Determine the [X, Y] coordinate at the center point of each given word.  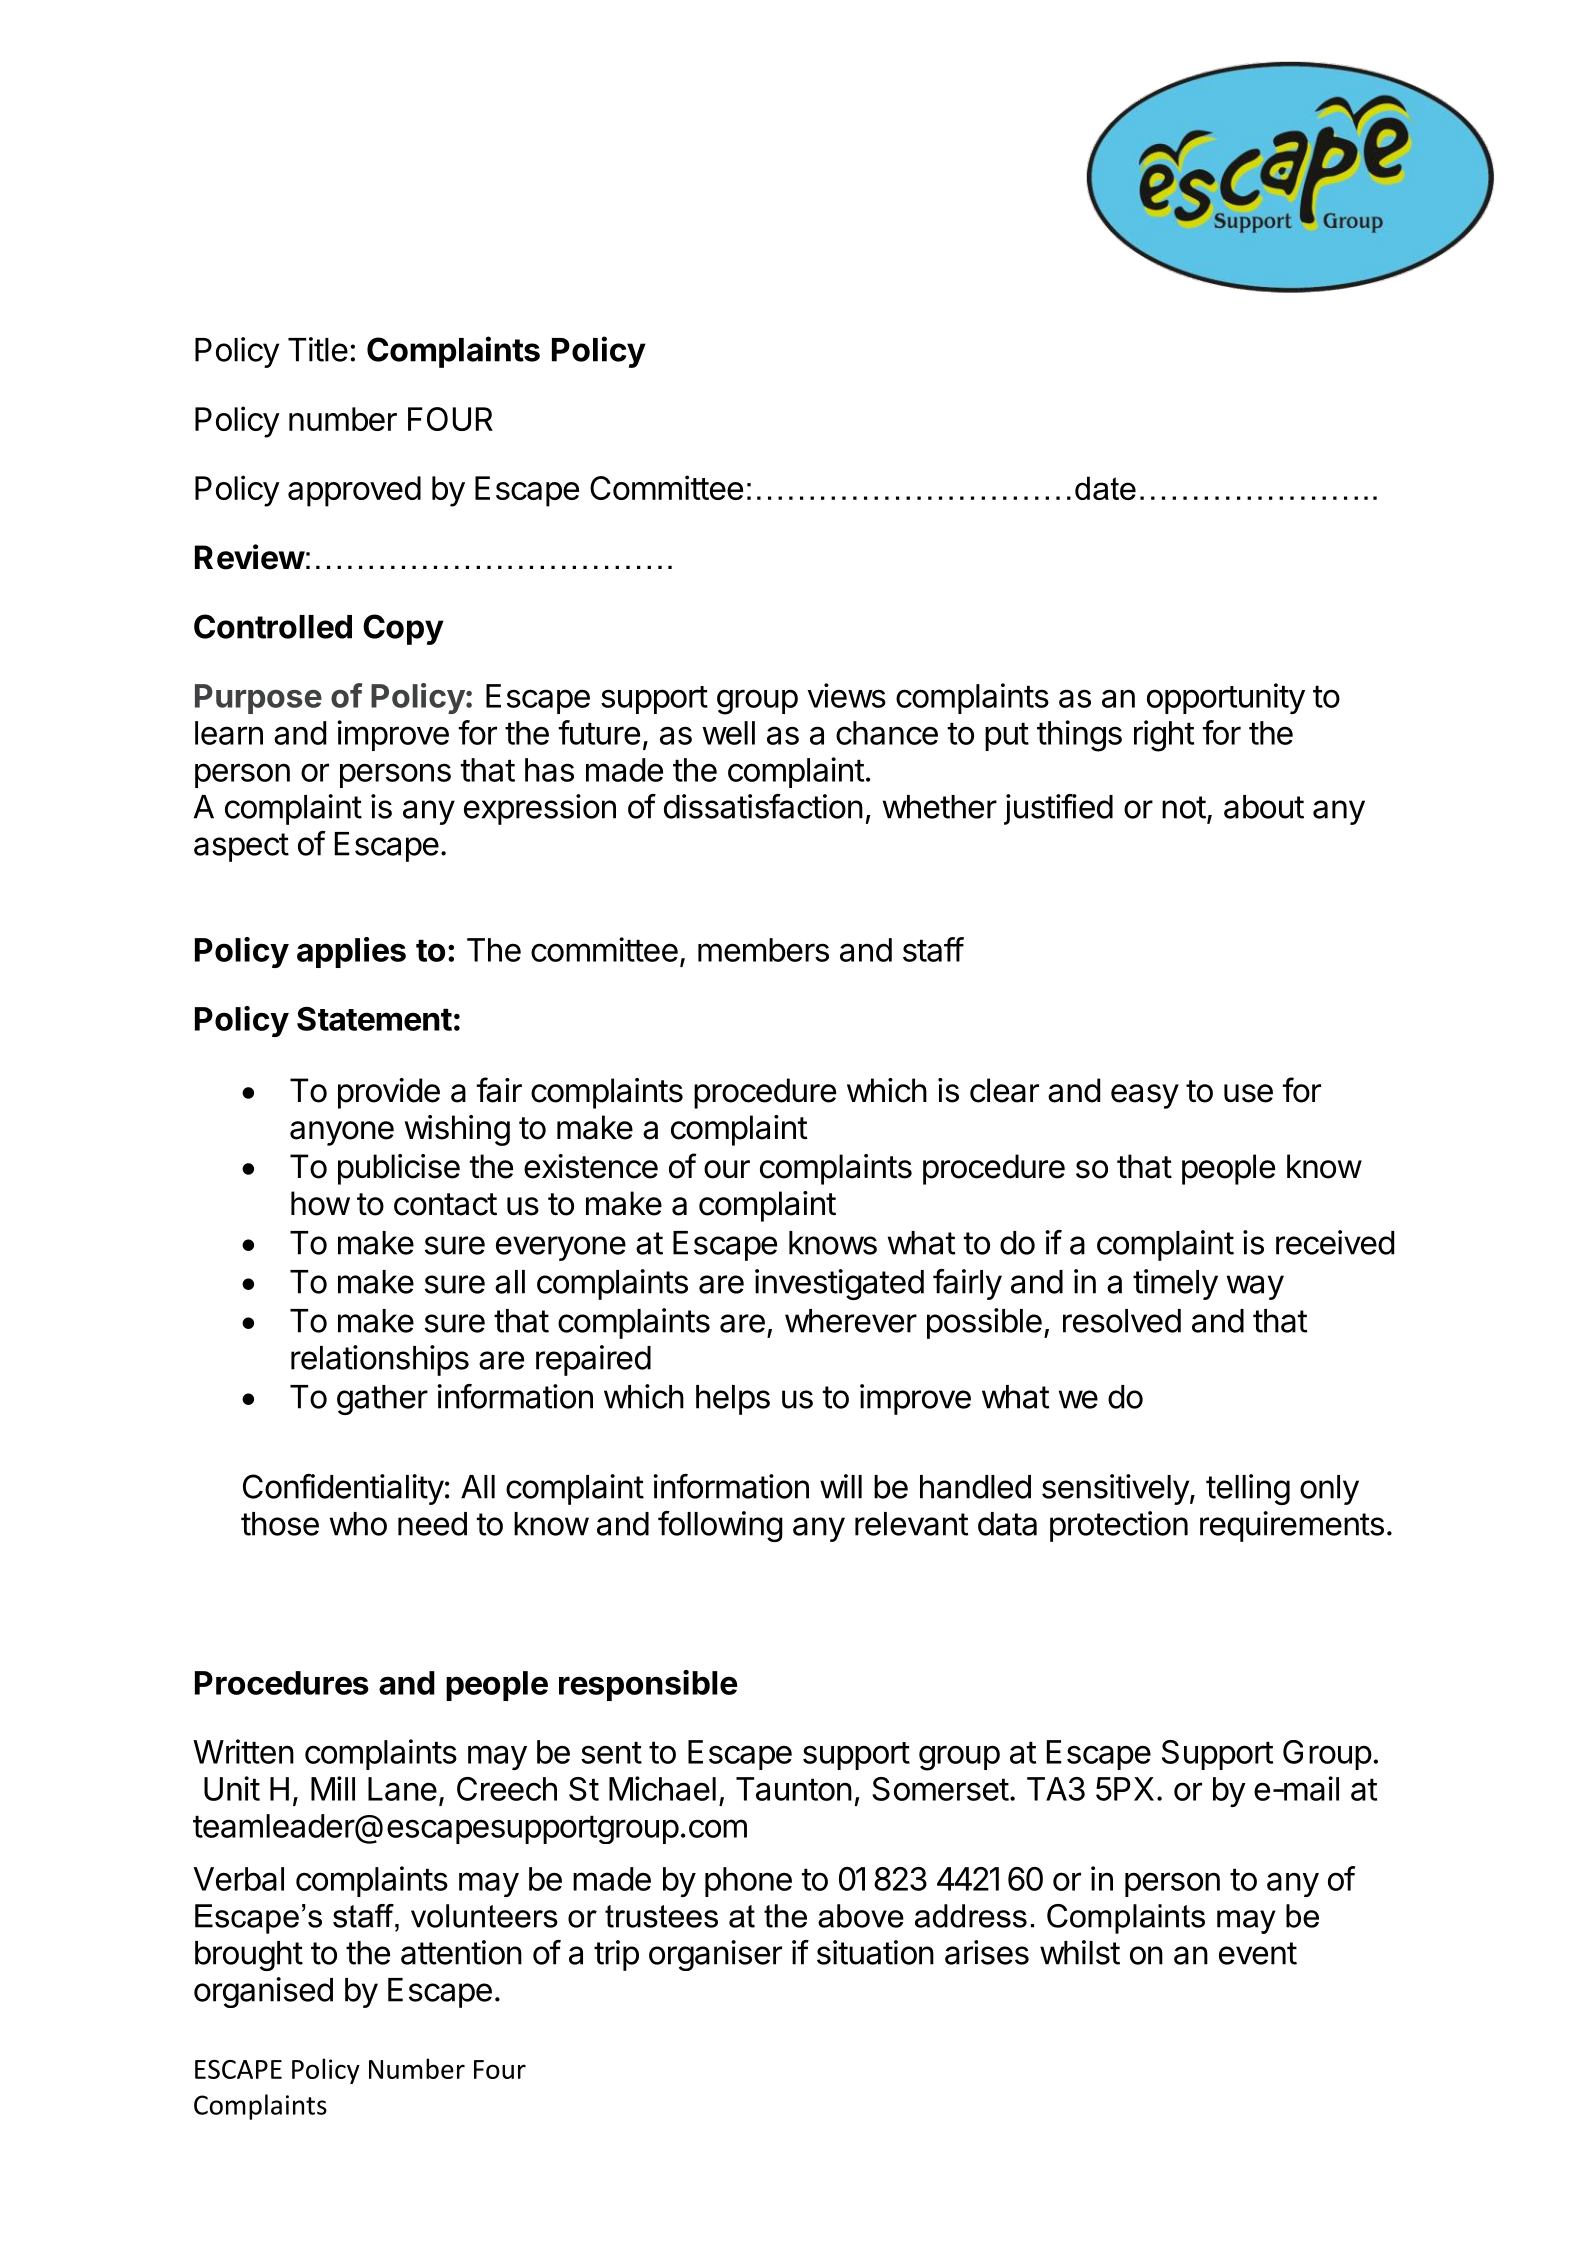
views [846, 695]
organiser [715, 1955]
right [1164, 736]
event [1258, 1953]
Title [318, 349]
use [1248, 1093]
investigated [839, 1284]
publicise [399, 1169]
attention [461, 1952]
